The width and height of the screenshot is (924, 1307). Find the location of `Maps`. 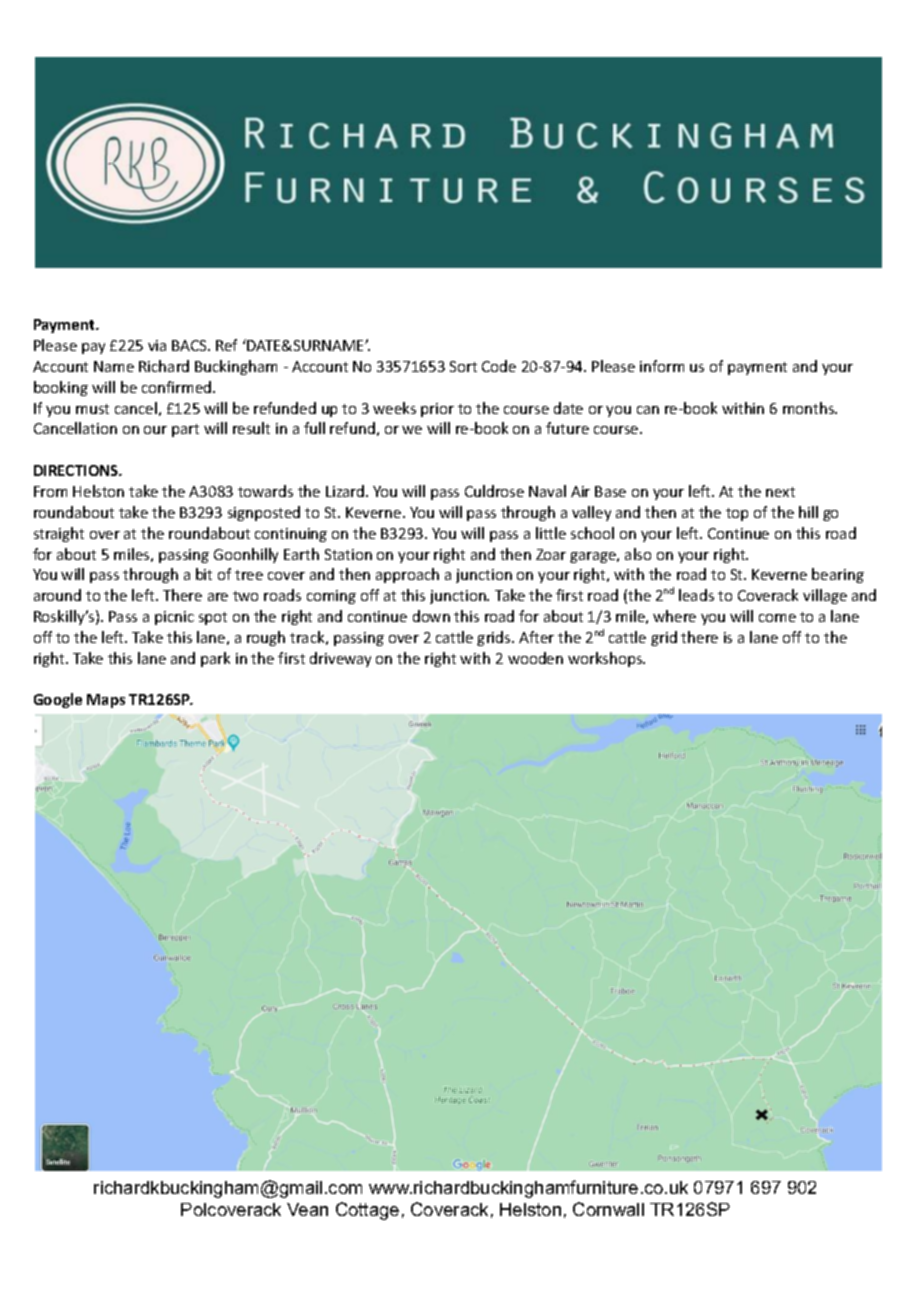

Maps is located at coordinates (106, 701).
